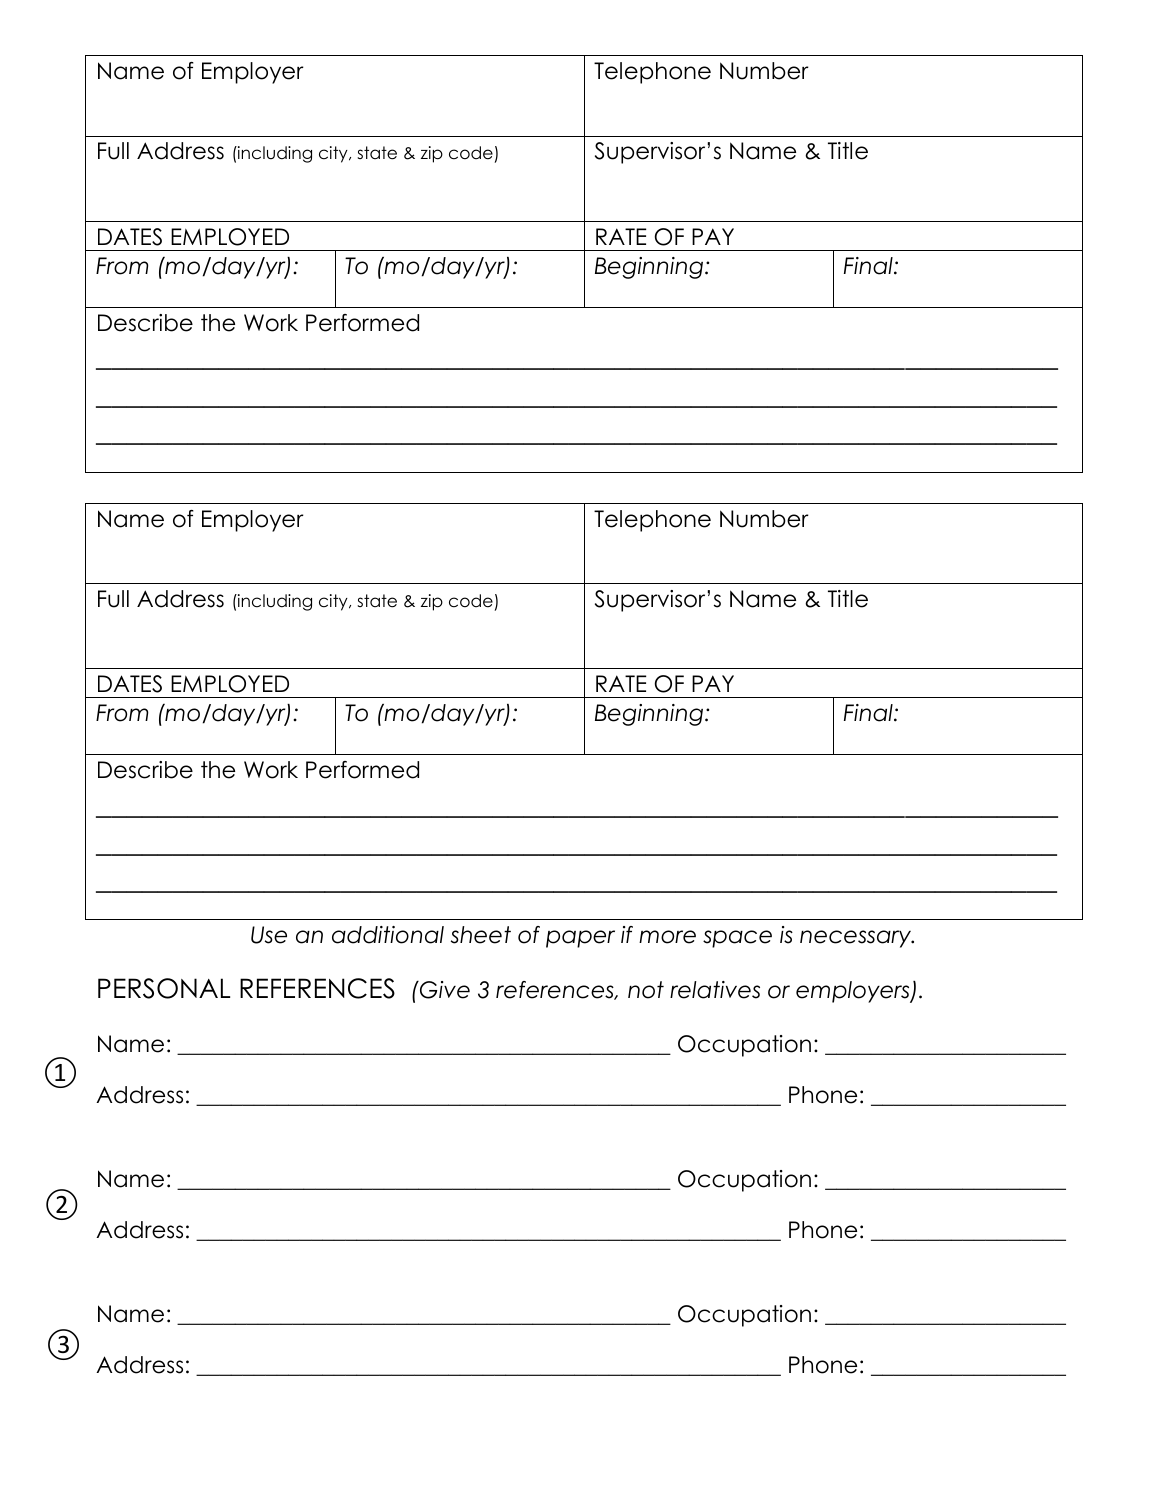  I want to click on relatives, so click(715, 990).
